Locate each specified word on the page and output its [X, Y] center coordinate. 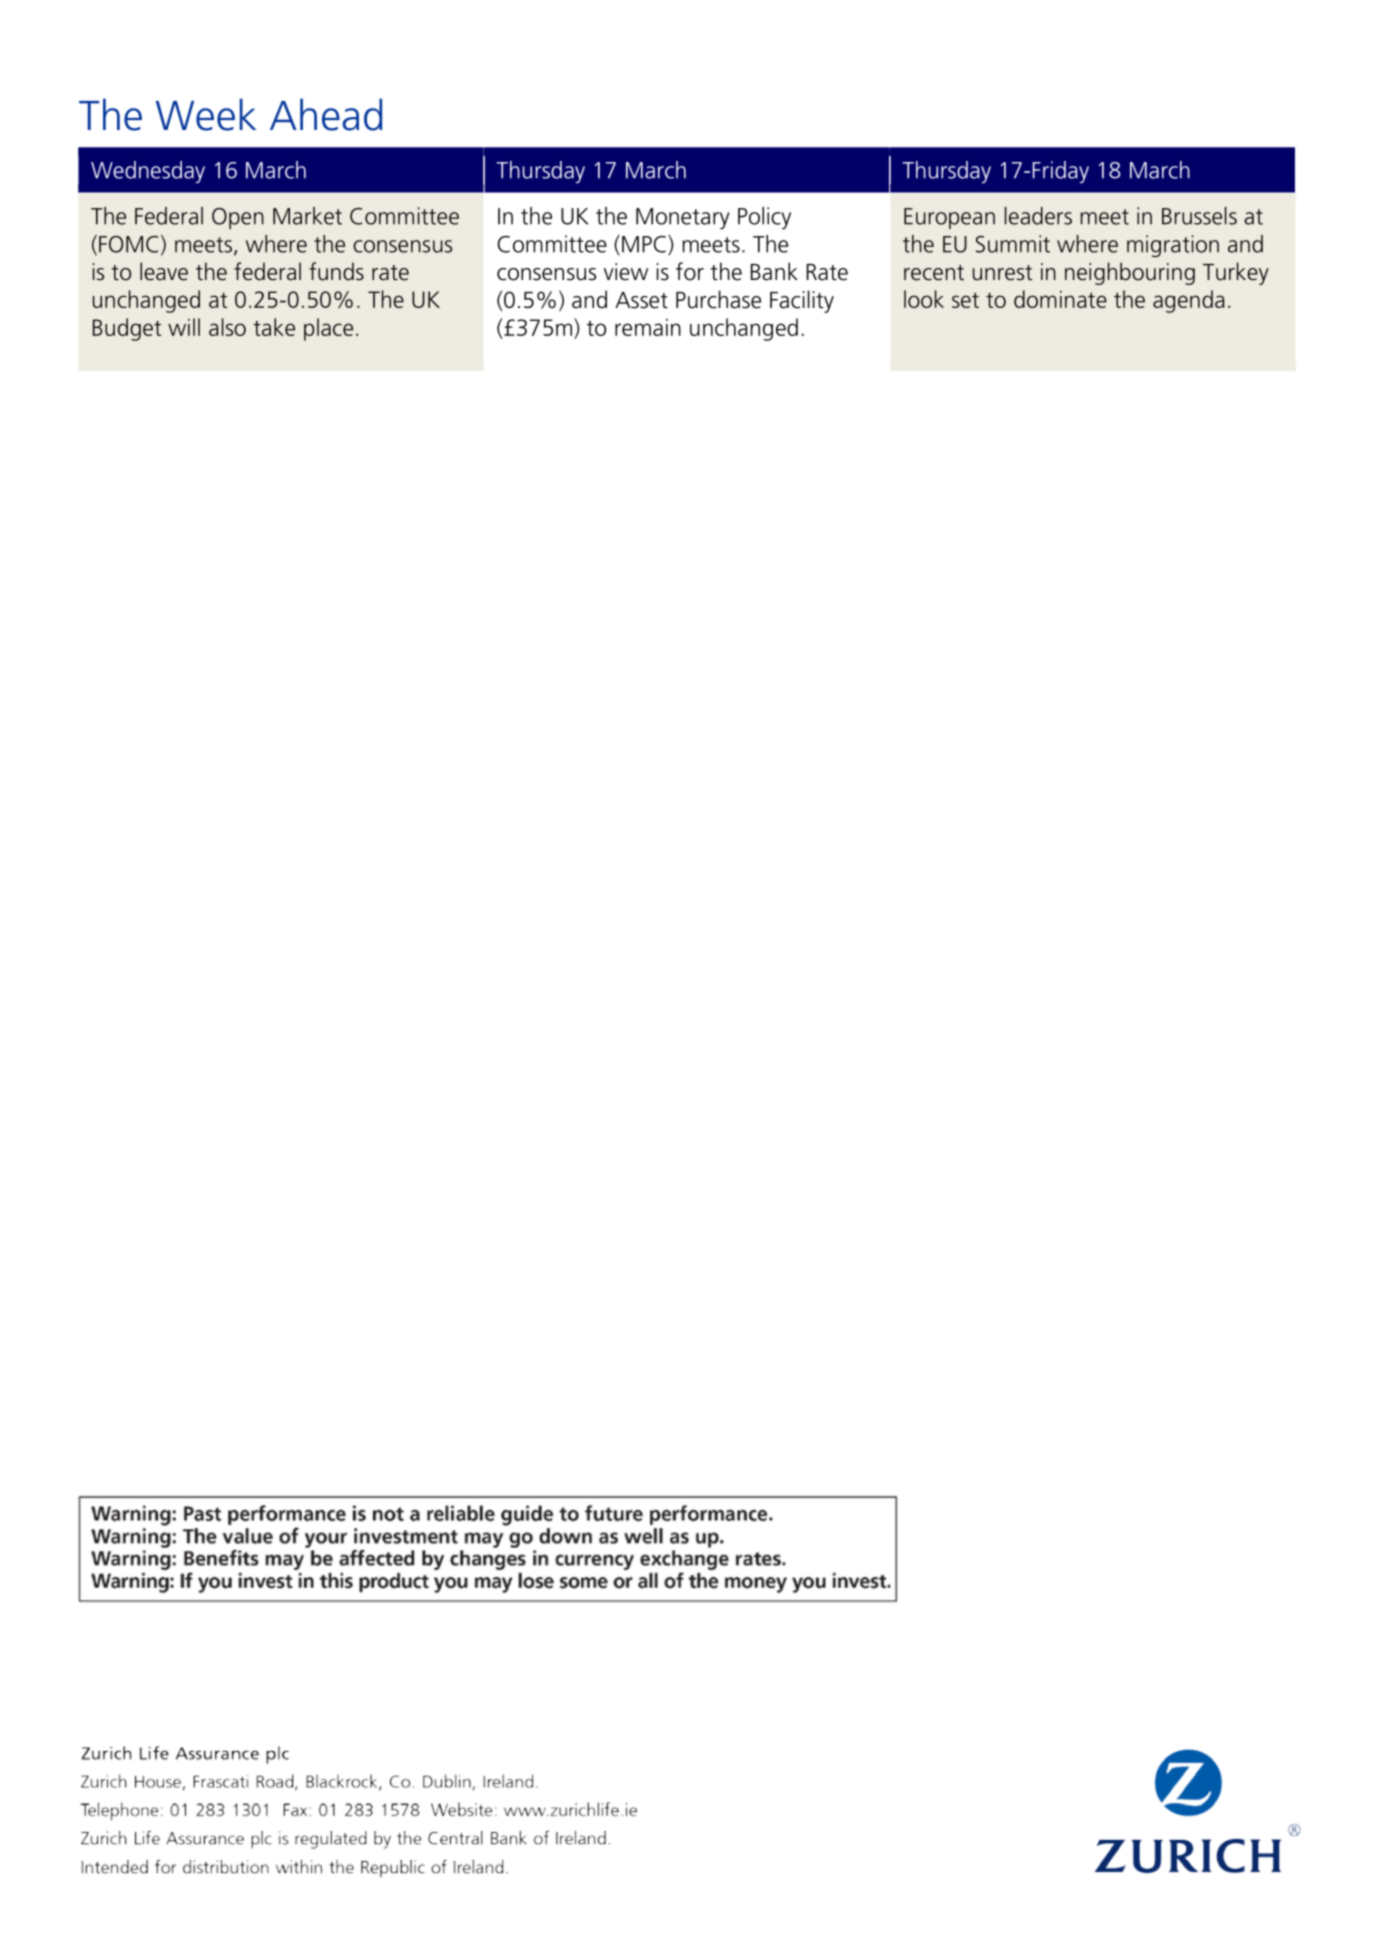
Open [238, 218]
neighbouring [1130, 273]
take [274, 327]
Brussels [1199, 216]
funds [336, 271]
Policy [764, 218]
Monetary [683, 219]
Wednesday [148, 172]
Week [206, 114]
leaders [1038, 216]
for [690, 271]
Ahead [326, 114]
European [949, 218]
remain [648, 327]
